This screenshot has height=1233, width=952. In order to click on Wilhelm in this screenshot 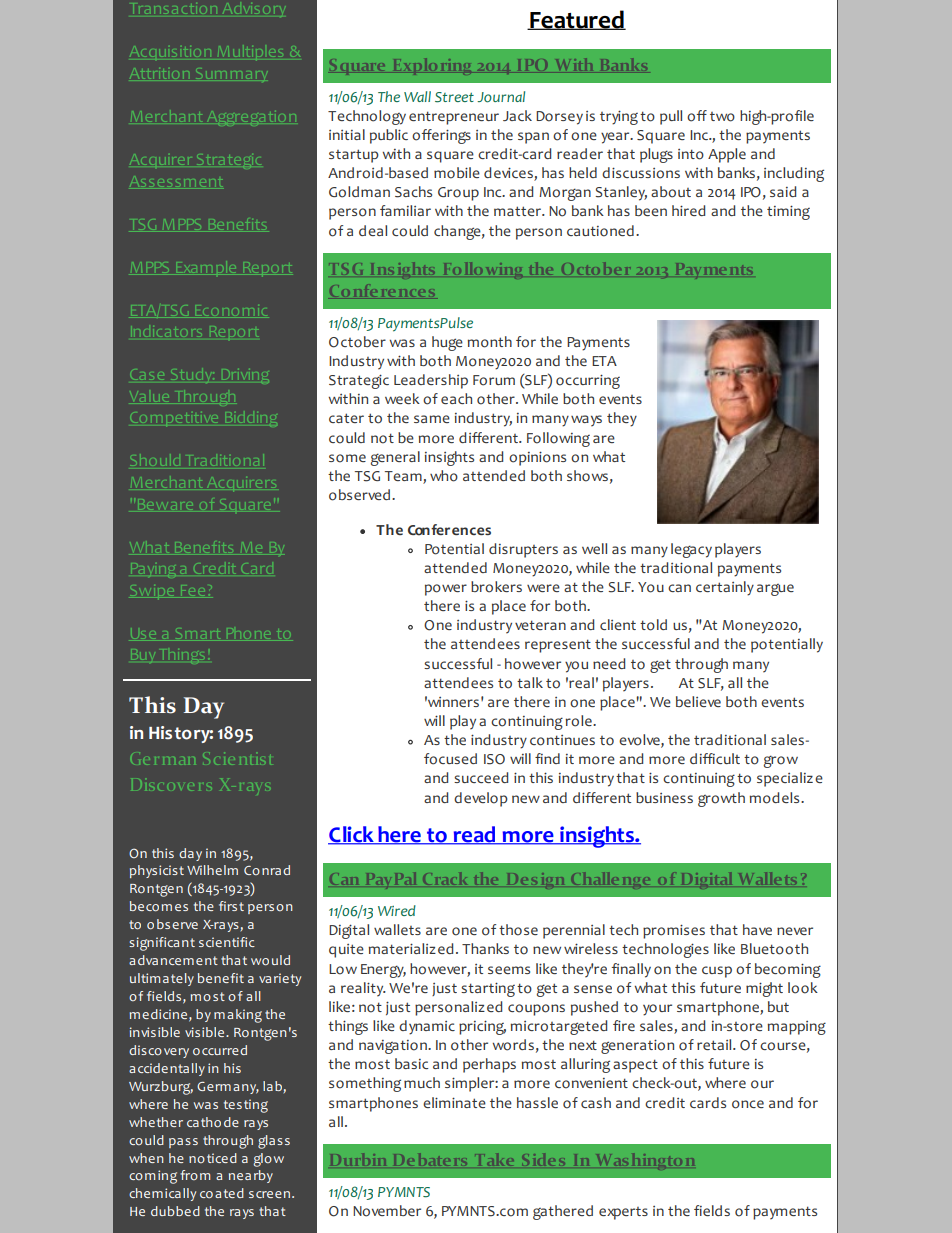, I will do `click(212, 870)`.
